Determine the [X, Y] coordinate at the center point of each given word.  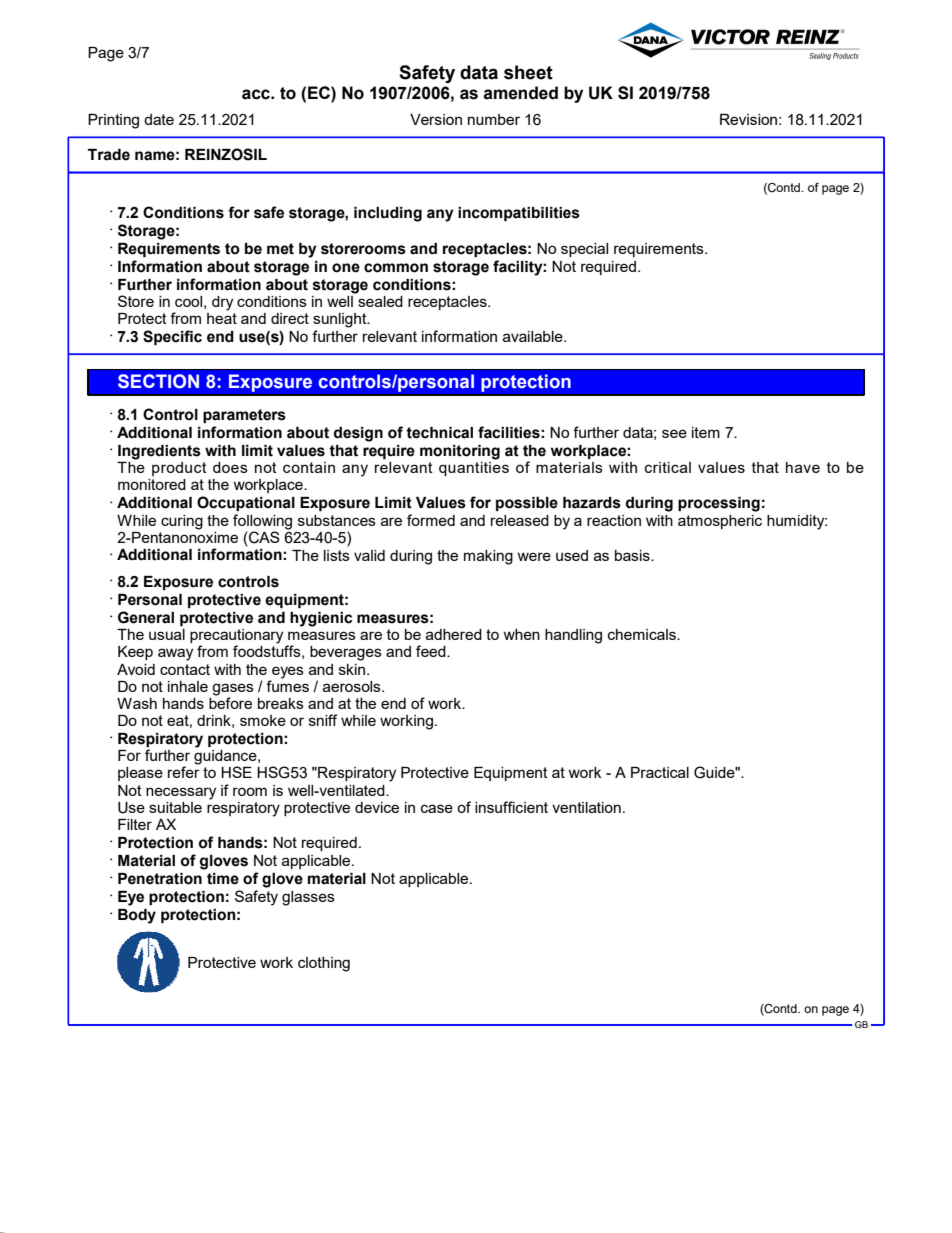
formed [431, 520]
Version [436, 119]
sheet [528, 72]
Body [137, 916]
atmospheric [720, 522]
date [159, 119]
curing [182, 522]
